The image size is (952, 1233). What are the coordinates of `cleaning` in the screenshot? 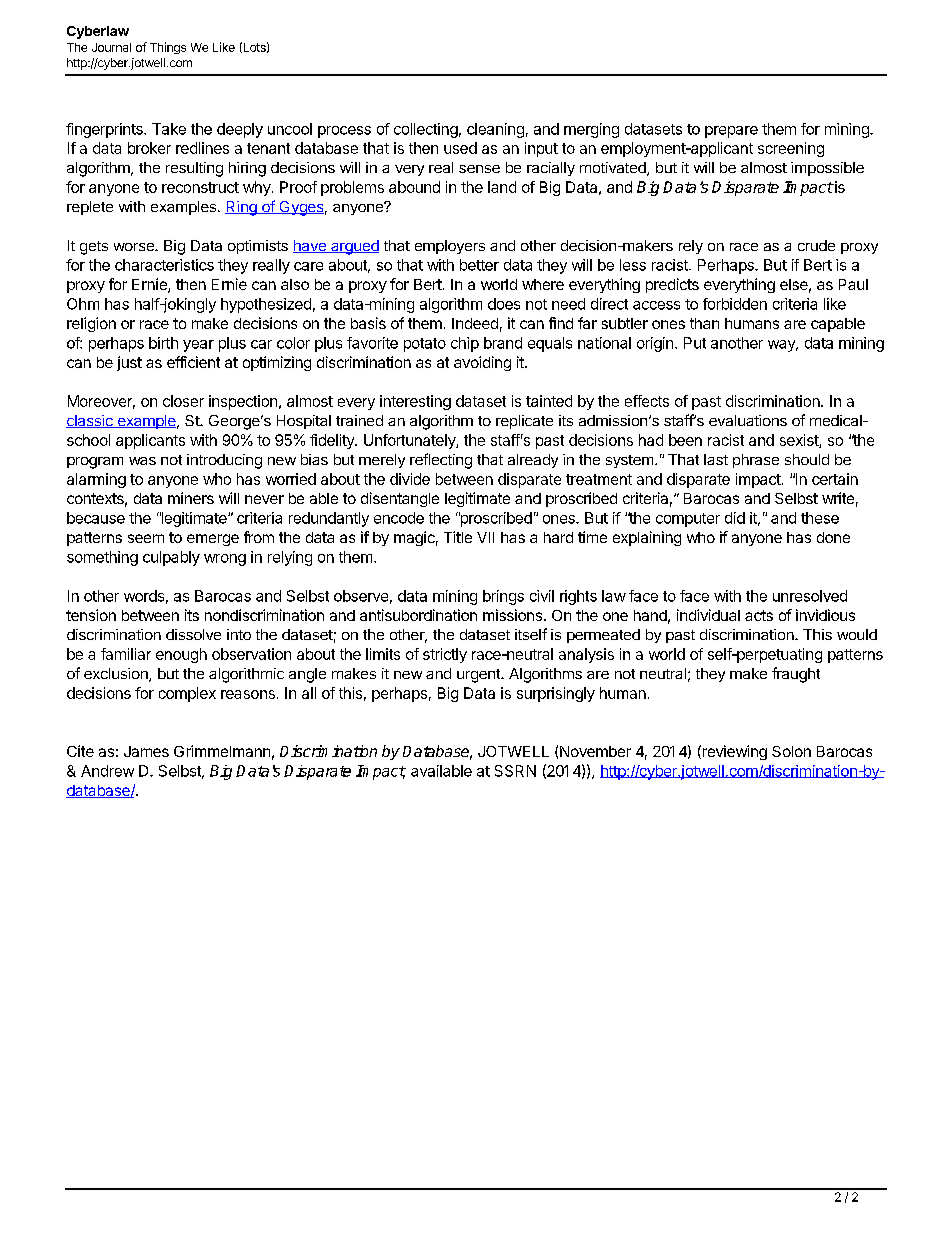 It's located at (495, 130).
